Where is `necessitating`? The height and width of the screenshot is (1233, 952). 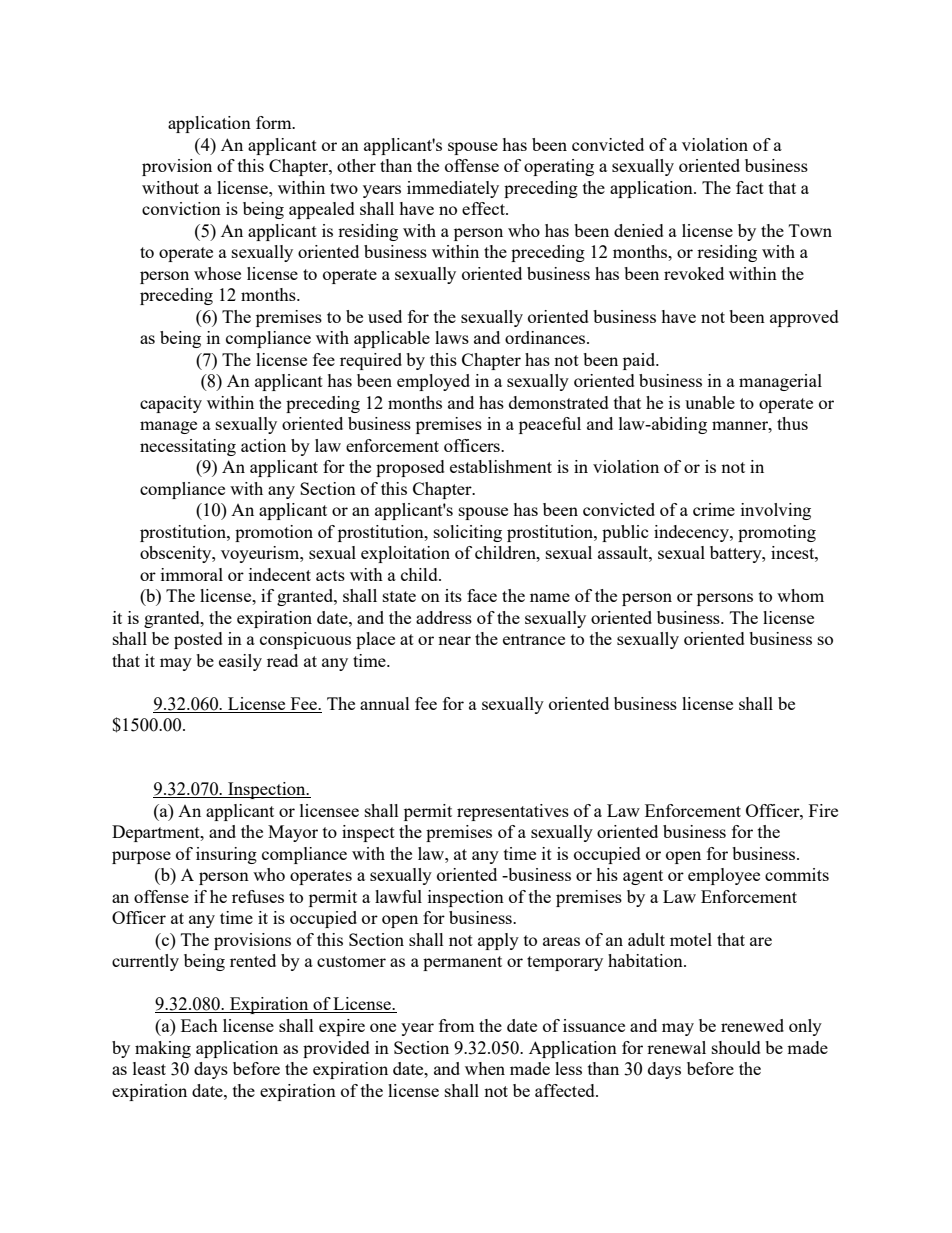 necessitating is located at coordinates (188, 447).
